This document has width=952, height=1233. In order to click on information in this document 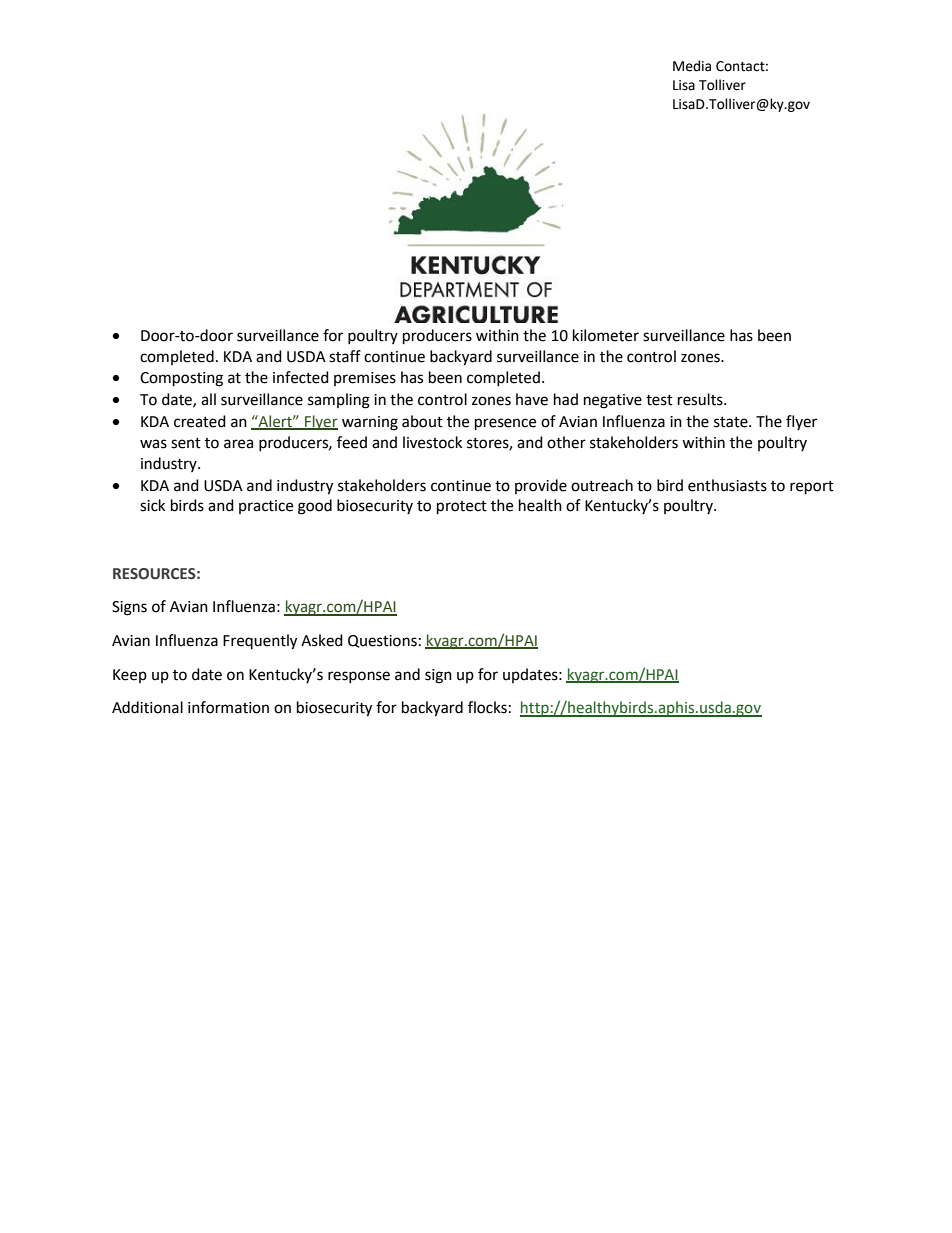, I will do `click(228, 707)`.
